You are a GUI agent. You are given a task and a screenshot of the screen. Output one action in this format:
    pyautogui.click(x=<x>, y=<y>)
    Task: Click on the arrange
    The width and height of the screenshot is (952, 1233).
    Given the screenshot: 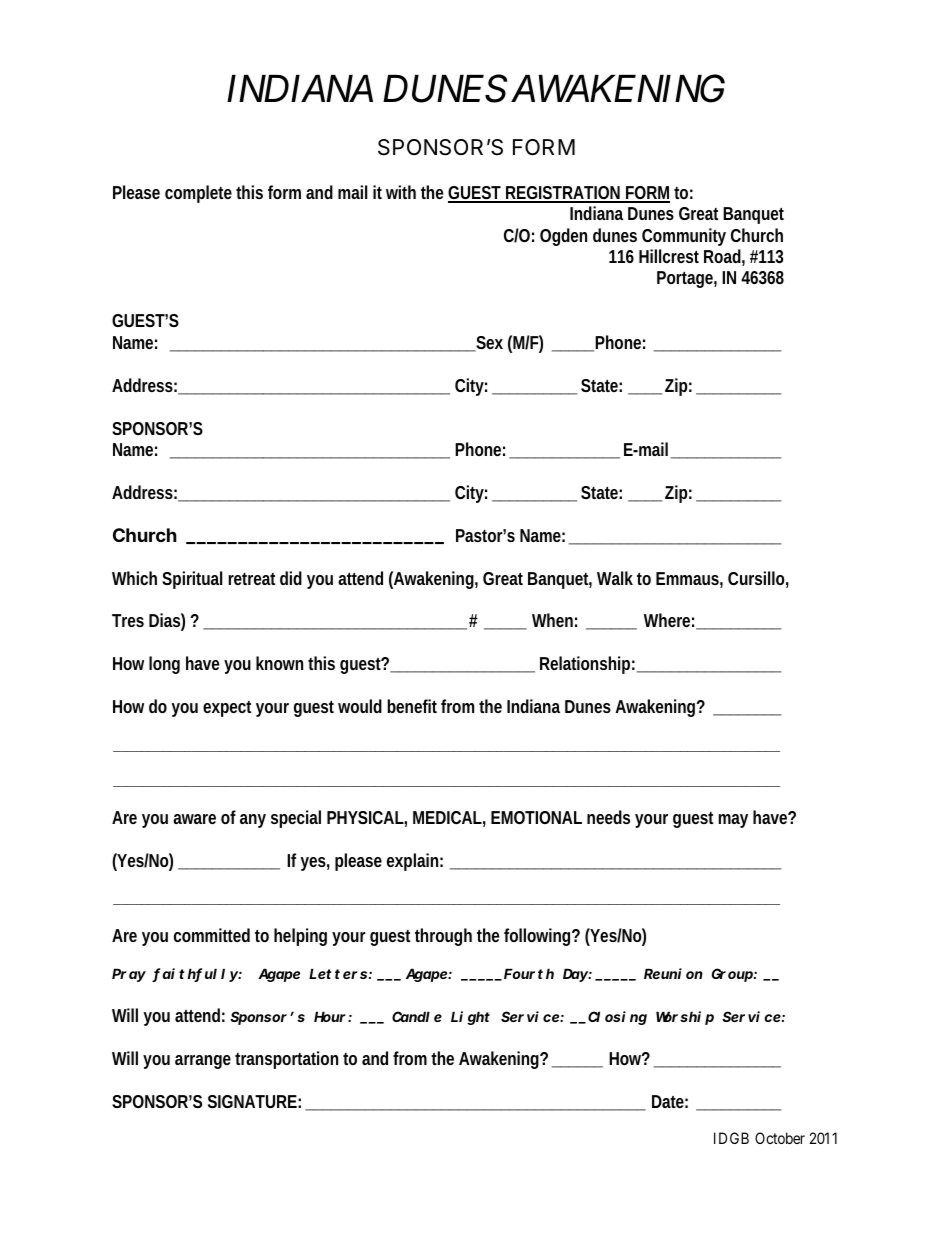 What is the action you would take?
    pyautogui.click(x=203, y=1062)
